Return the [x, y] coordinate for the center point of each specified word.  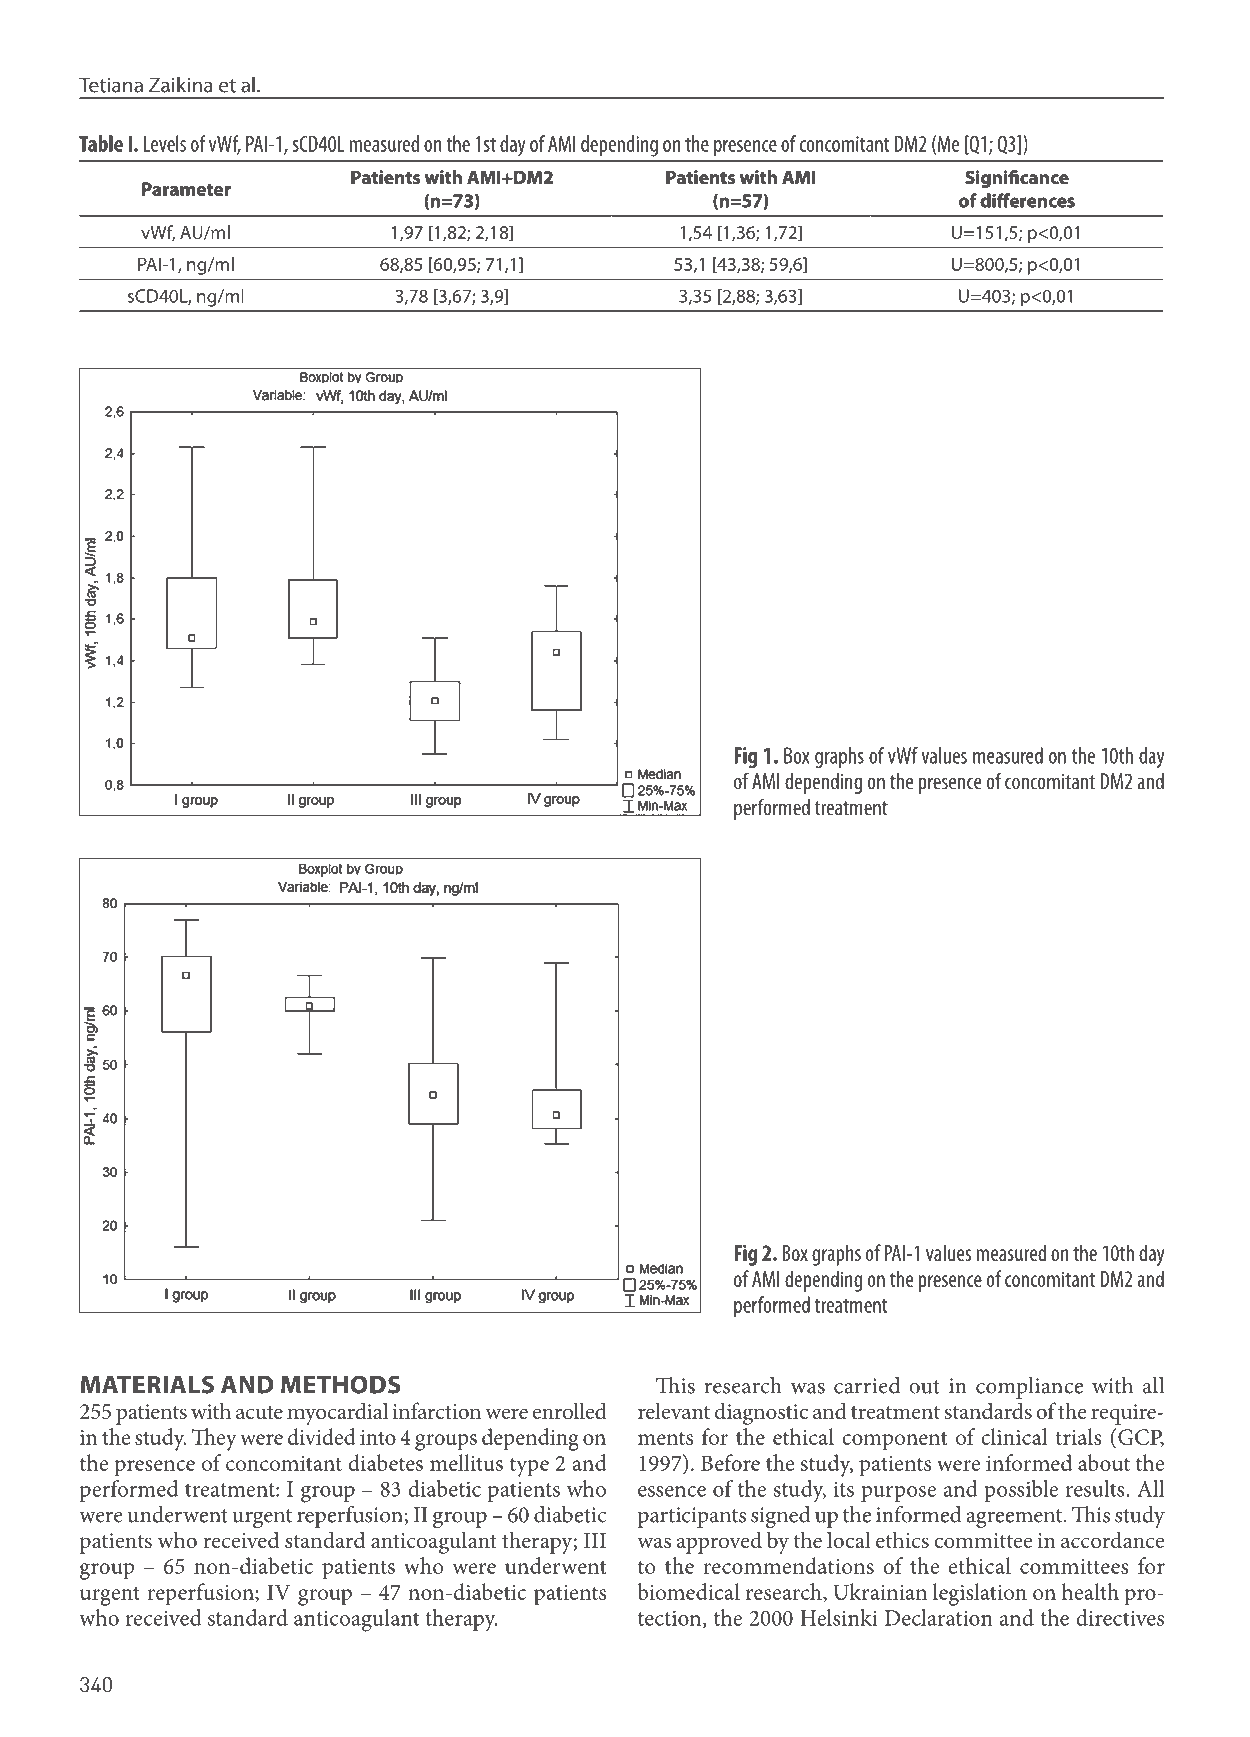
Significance [1017, 179]
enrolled [569, 1411]
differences [1027, 200]
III [595, 1540]
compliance [1029, 1388]
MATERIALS [147, 1384]
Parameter [186, 189]
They [214, 1439]
